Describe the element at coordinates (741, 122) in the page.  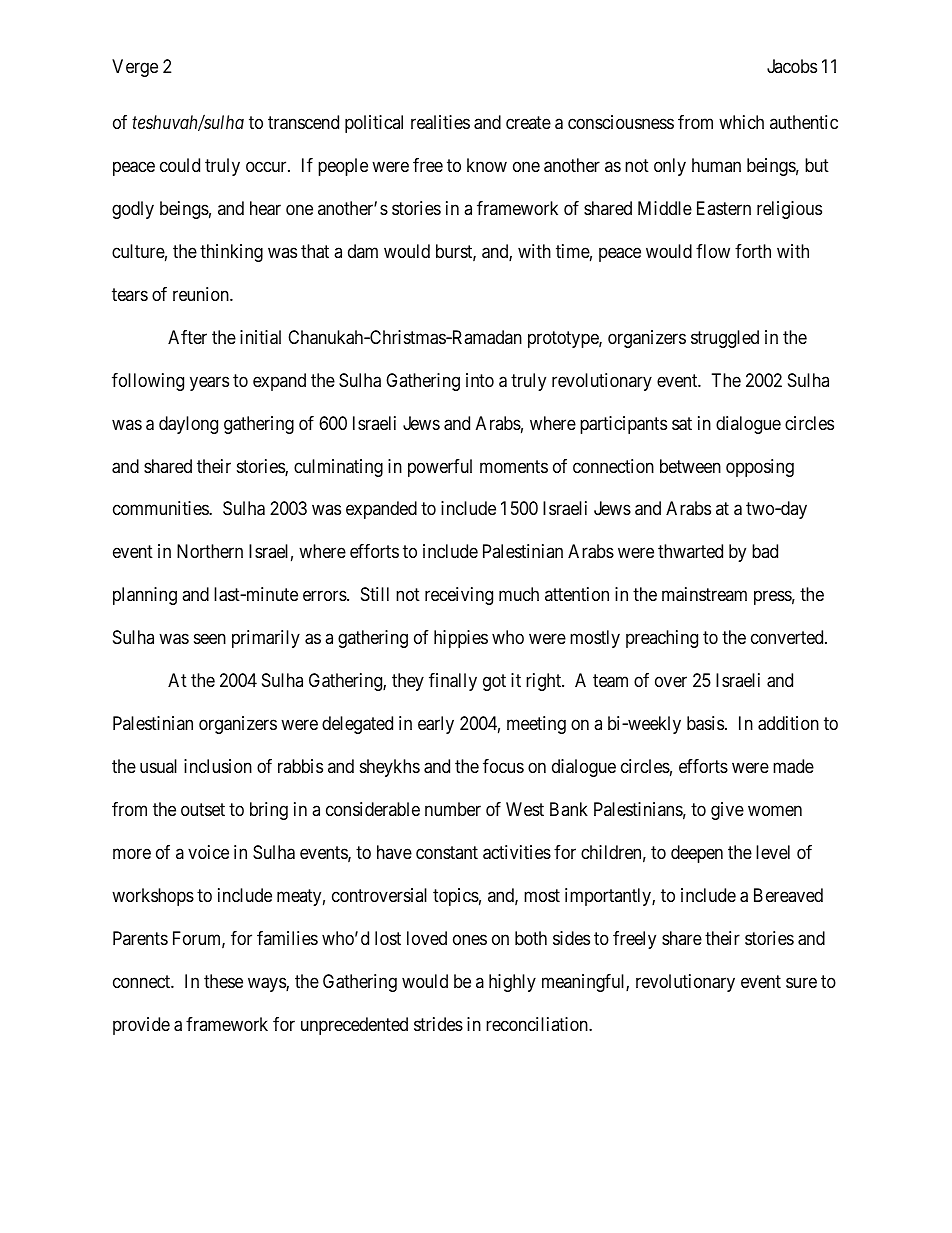
I see `which` at that location.
